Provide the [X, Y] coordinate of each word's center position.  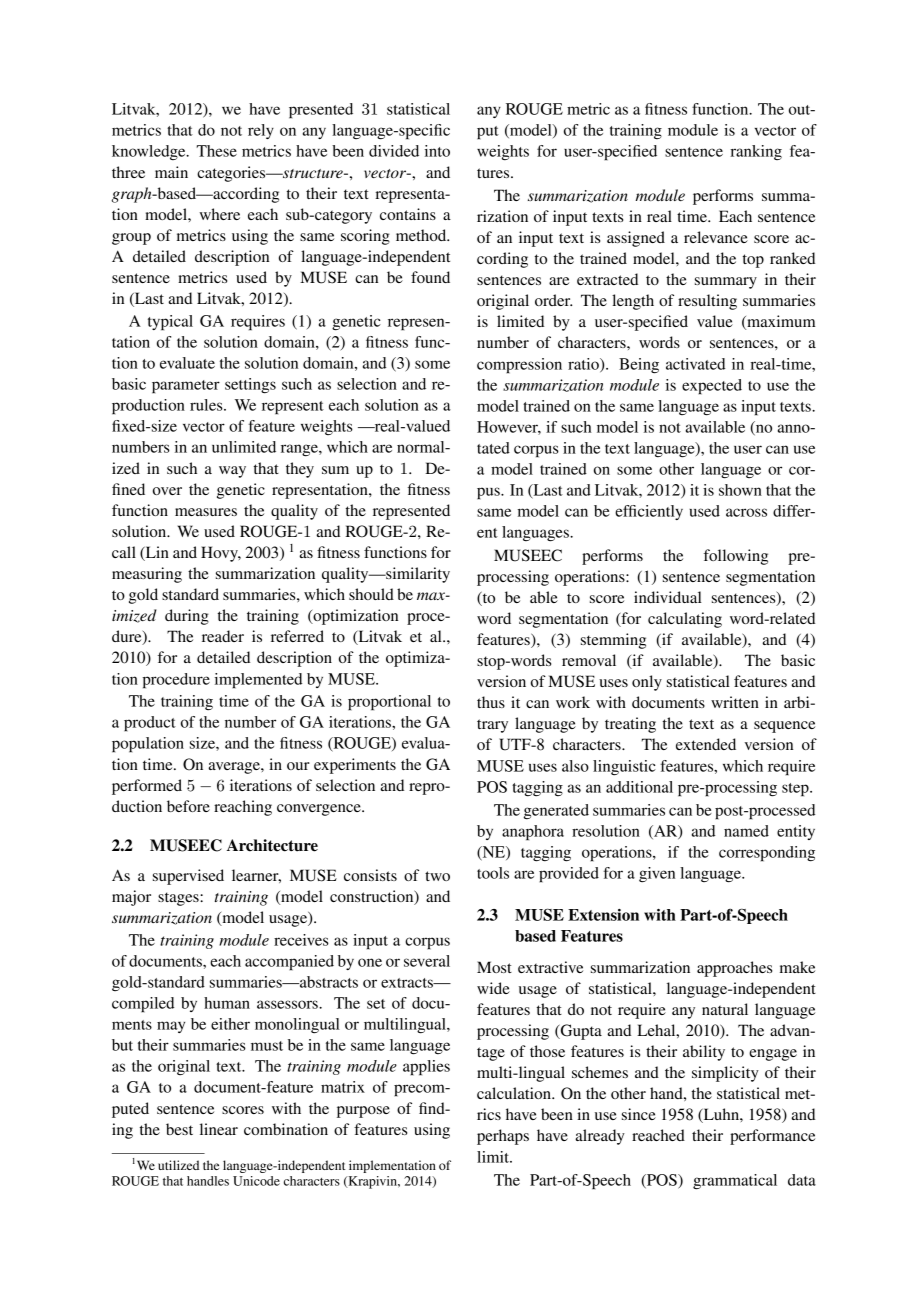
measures [206, 512]
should [371, 594]
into [437, 151]
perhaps [503, 1137]
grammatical [735, 1182]
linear [219, 1129]
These [216, 151]
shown [740, 490]
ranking [756, 152]
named [746, 831]
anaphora [533, 833]
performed [147, 787]
